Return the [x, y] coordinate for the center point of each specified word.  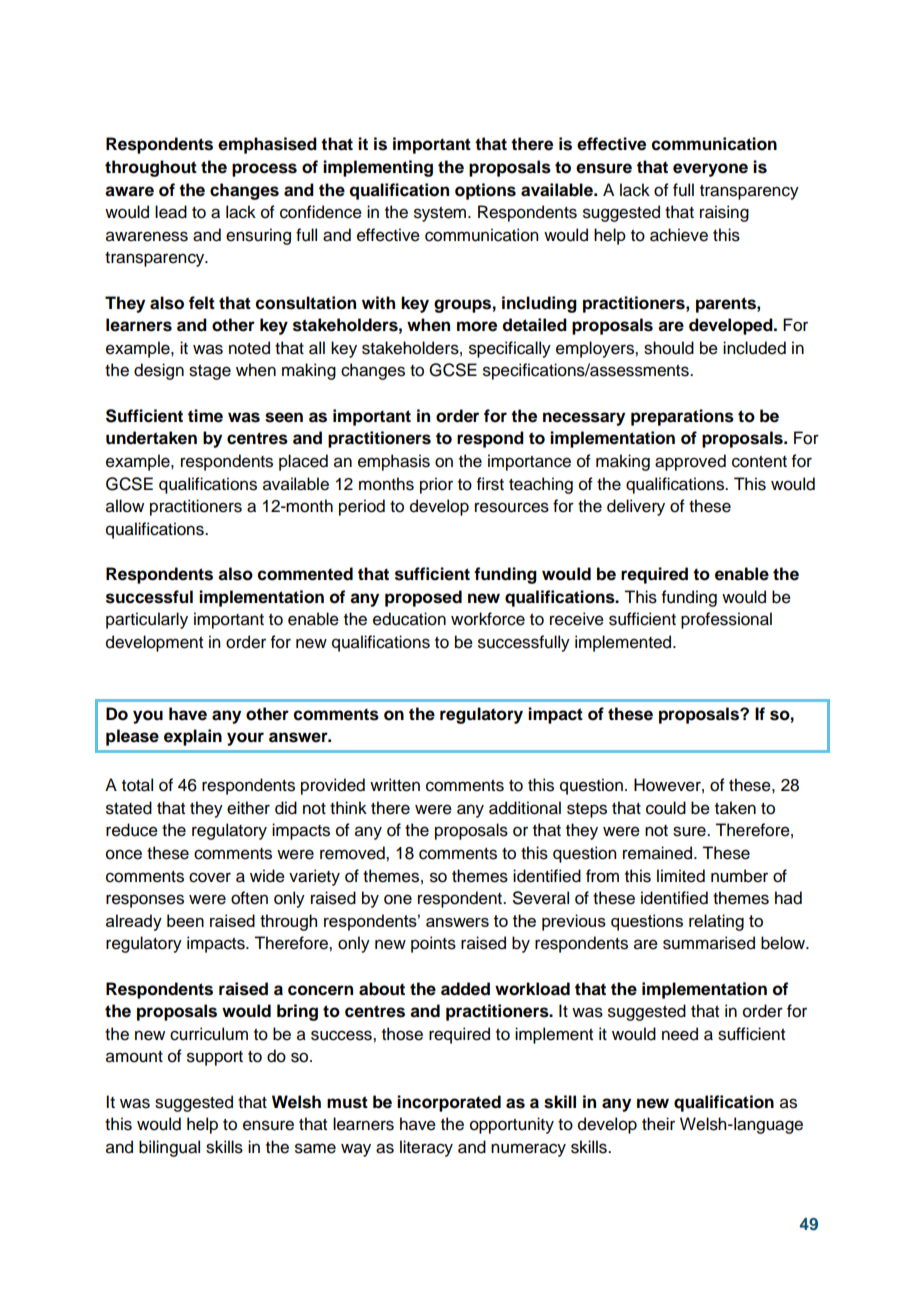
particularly [147, 620]
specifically [510, 349]
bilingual [169, 1148]
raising [724, 213]
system [441, 214]
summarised [709, 943]
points [433, 944]
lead [171, 212]
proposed [423, 598]
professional [726, 620]
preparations [682, 417]
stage [210, 372]
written [395, 785]
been [185, 920]
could [666, 808]
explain [193, 737]
